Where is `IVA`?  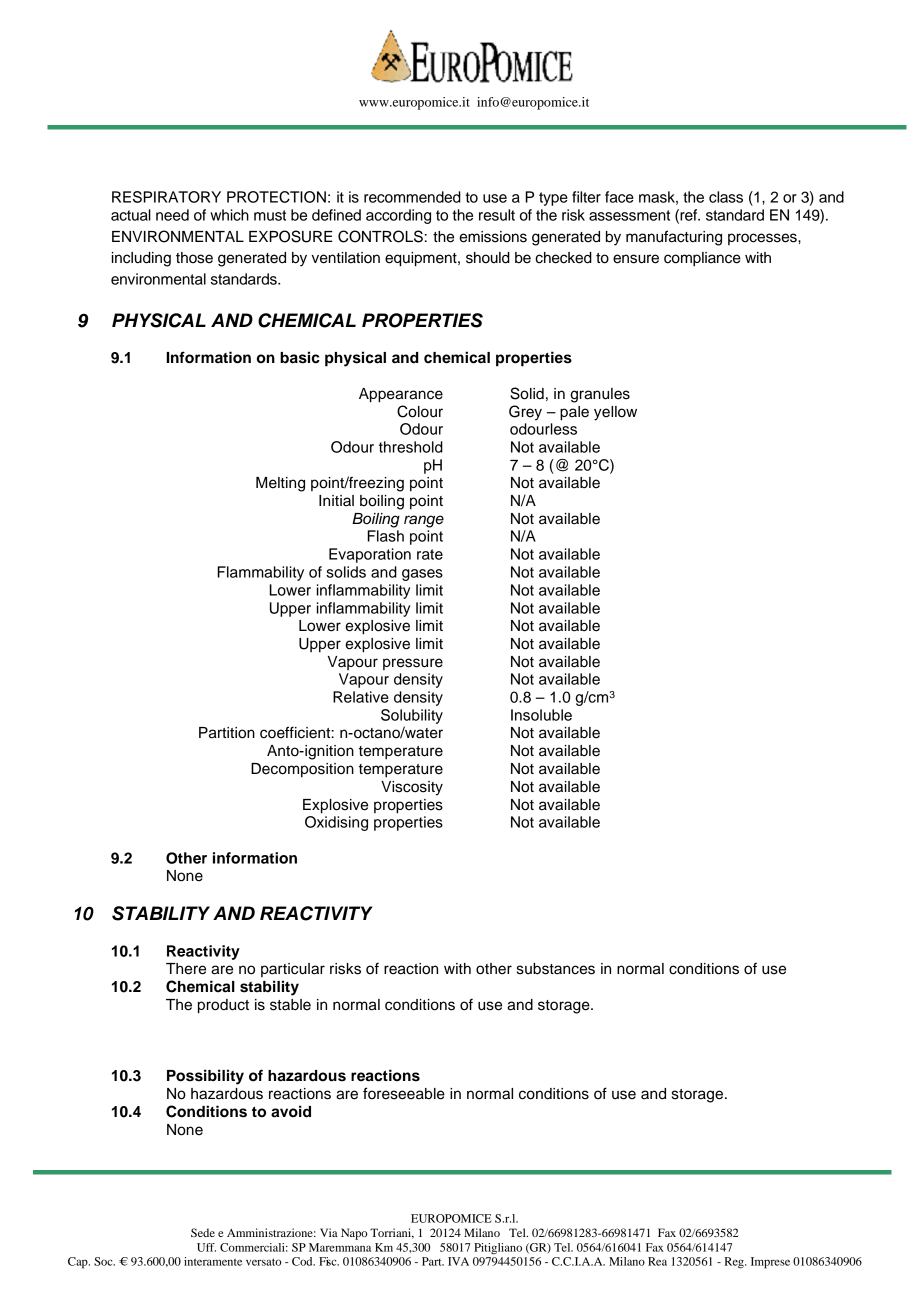 IVA is located at coordinates (458, 1261).
